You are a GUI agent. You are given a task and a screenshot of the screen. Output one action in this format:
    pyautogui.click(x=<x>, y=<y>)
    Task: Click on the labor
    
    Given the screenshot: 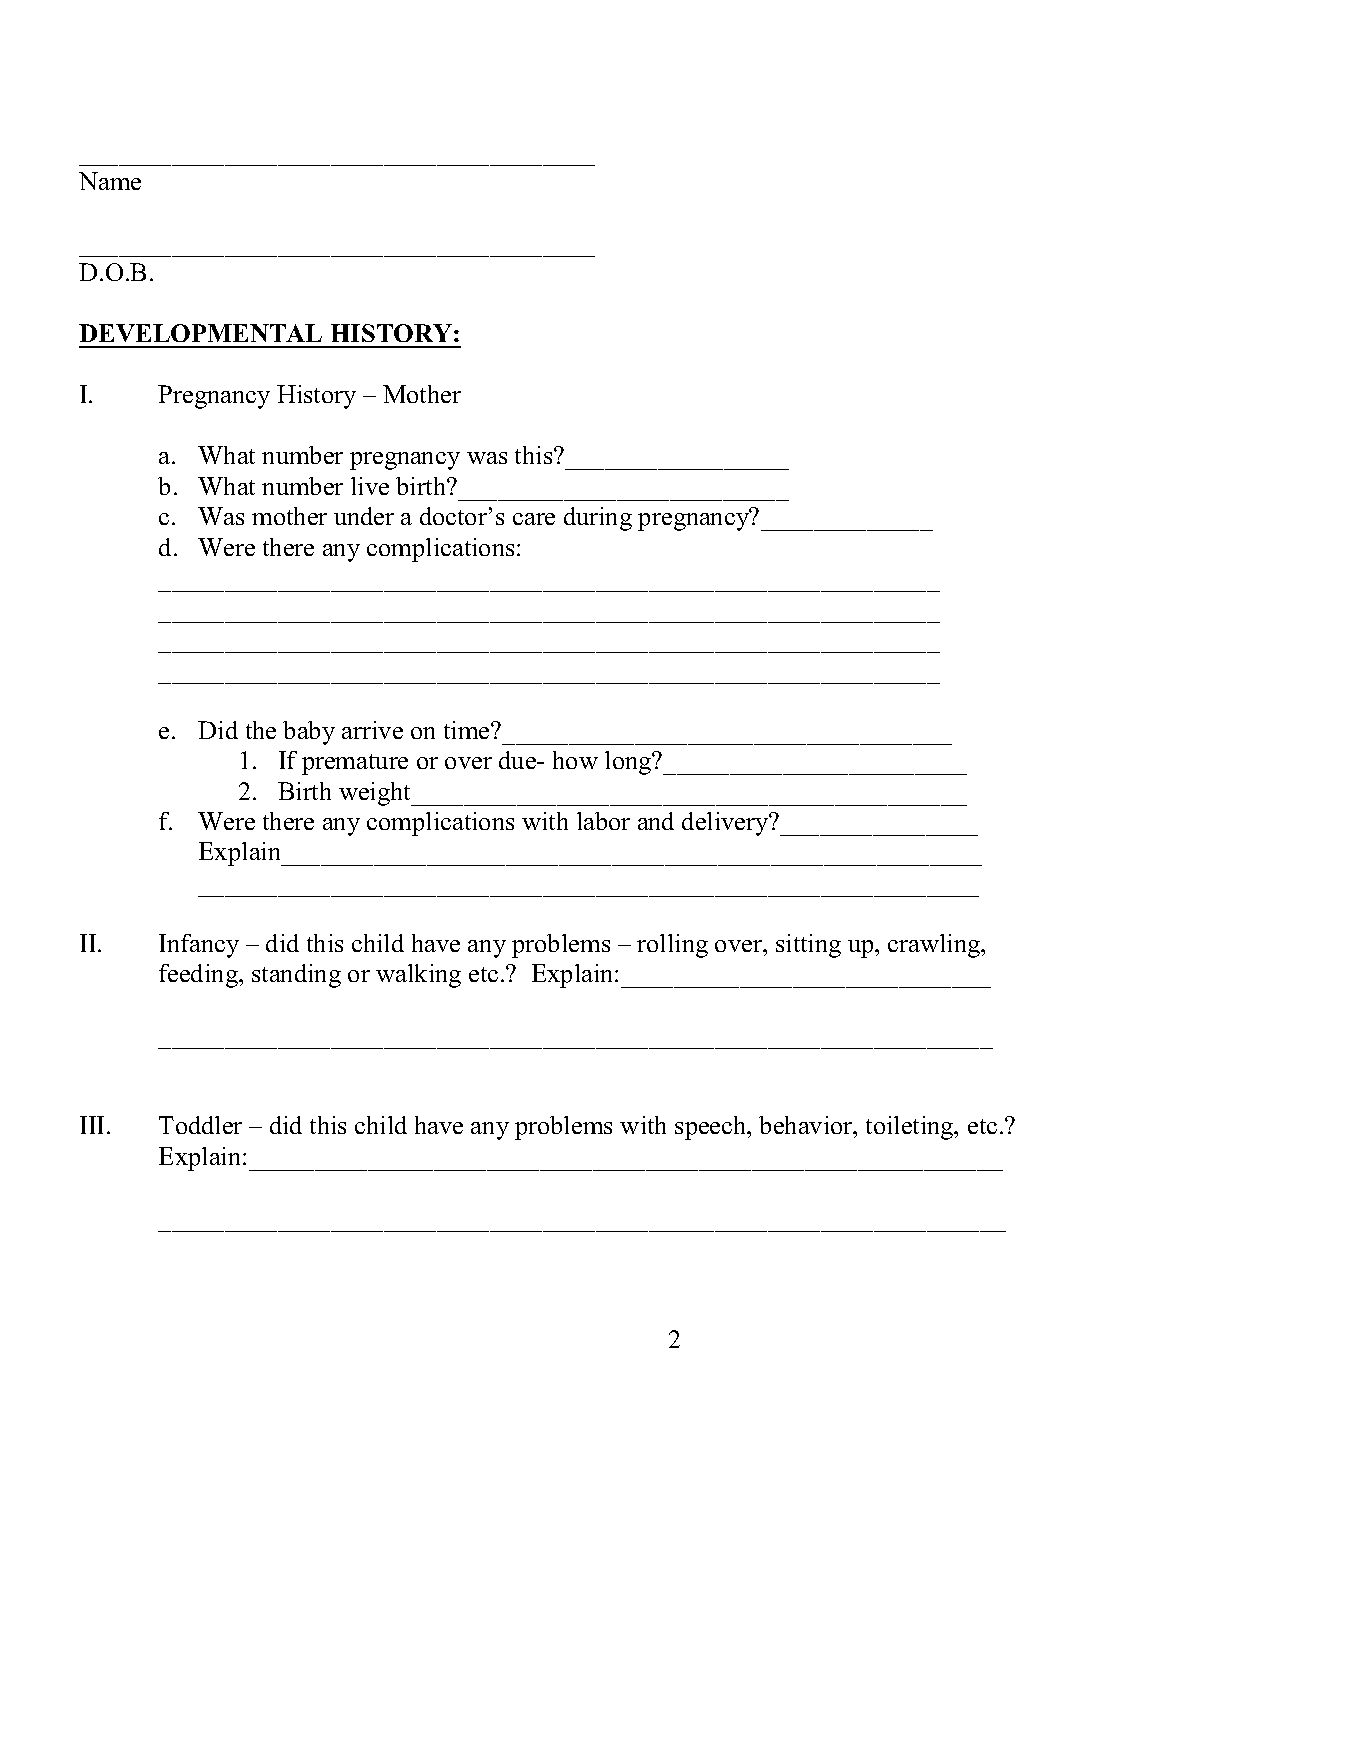 What is the action you would take?
    pyautogui.click(x=603, y=821)
